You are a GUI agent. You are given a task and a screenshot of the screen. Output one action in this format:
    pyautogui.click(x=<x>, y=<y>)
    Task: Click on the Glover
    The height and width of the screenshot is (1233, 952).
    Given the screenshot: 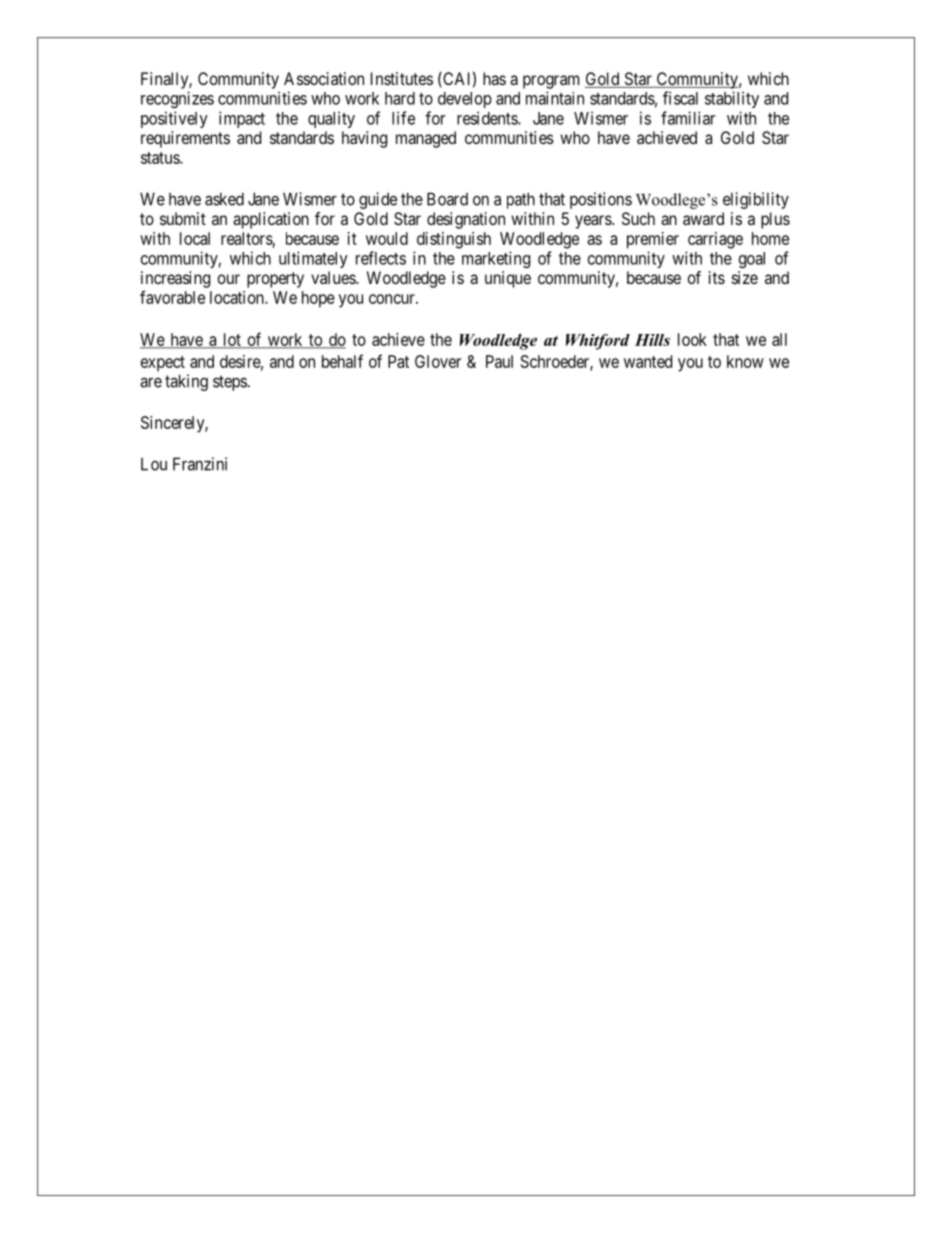 What is the action you would take?
    pyautogui.click(x=438, y=361)
